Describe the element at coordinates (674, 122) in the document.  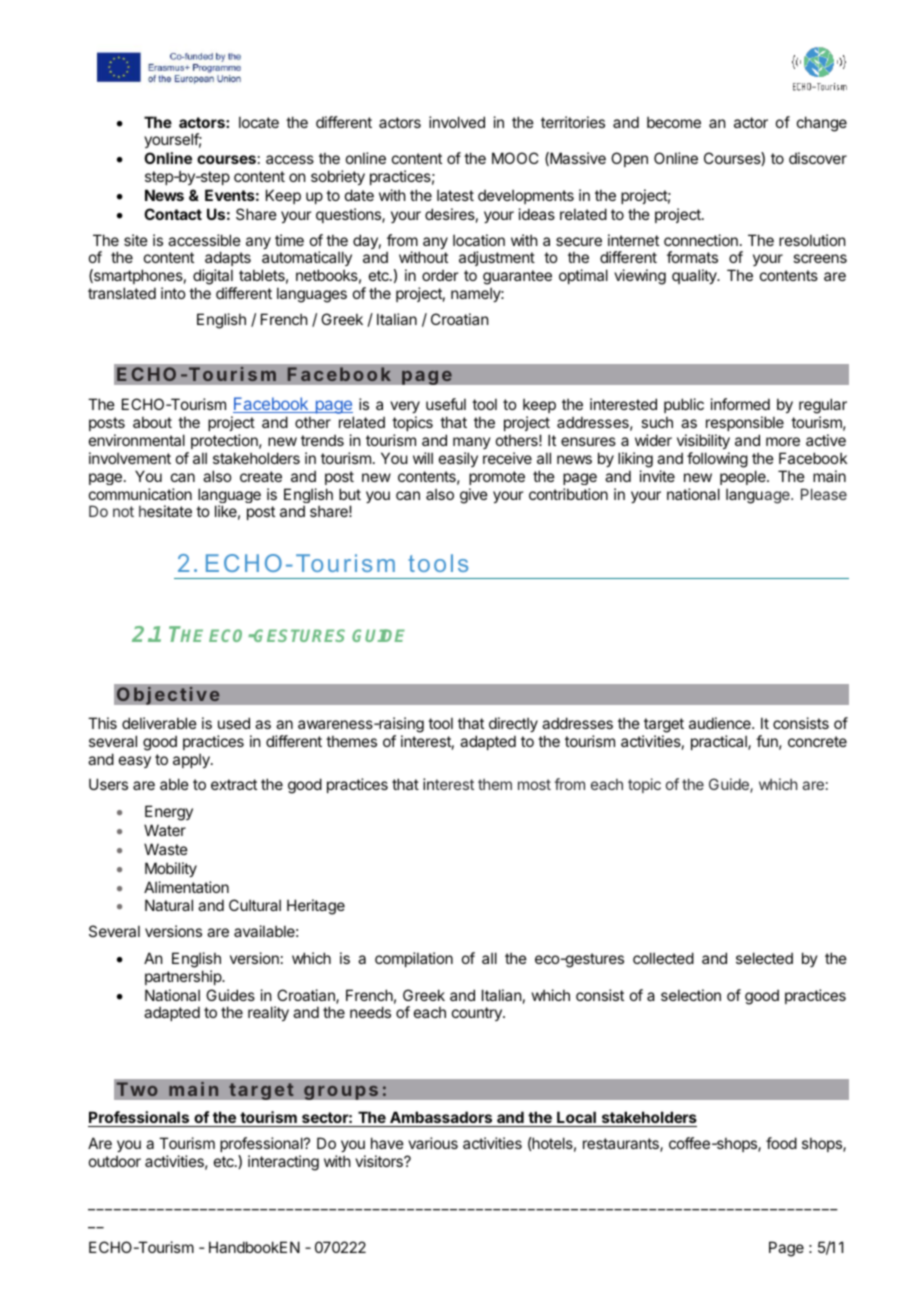
I see `become` at that location.
